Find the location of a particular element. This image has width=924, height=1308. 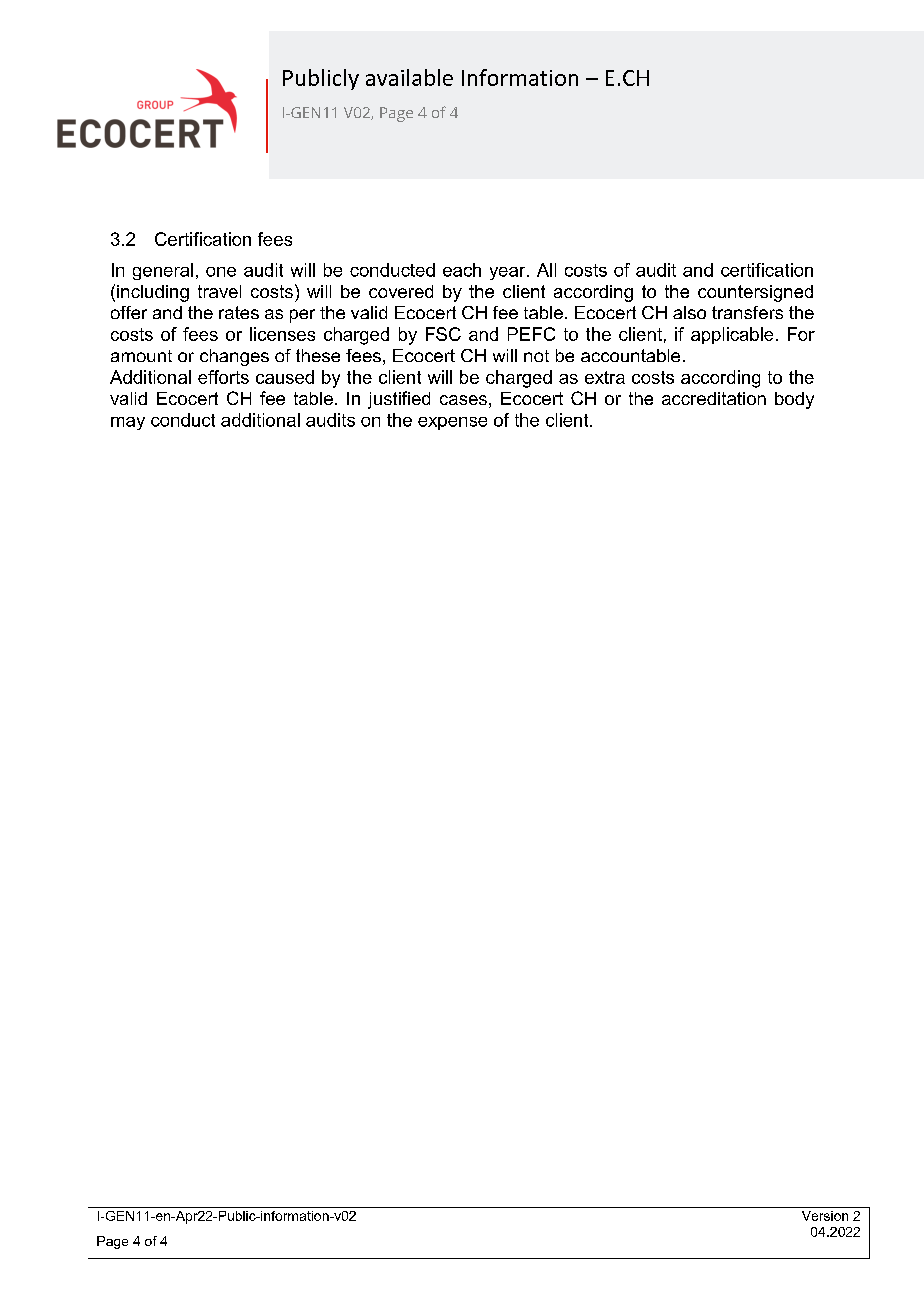

justified is located at coordinates (399, 400).
